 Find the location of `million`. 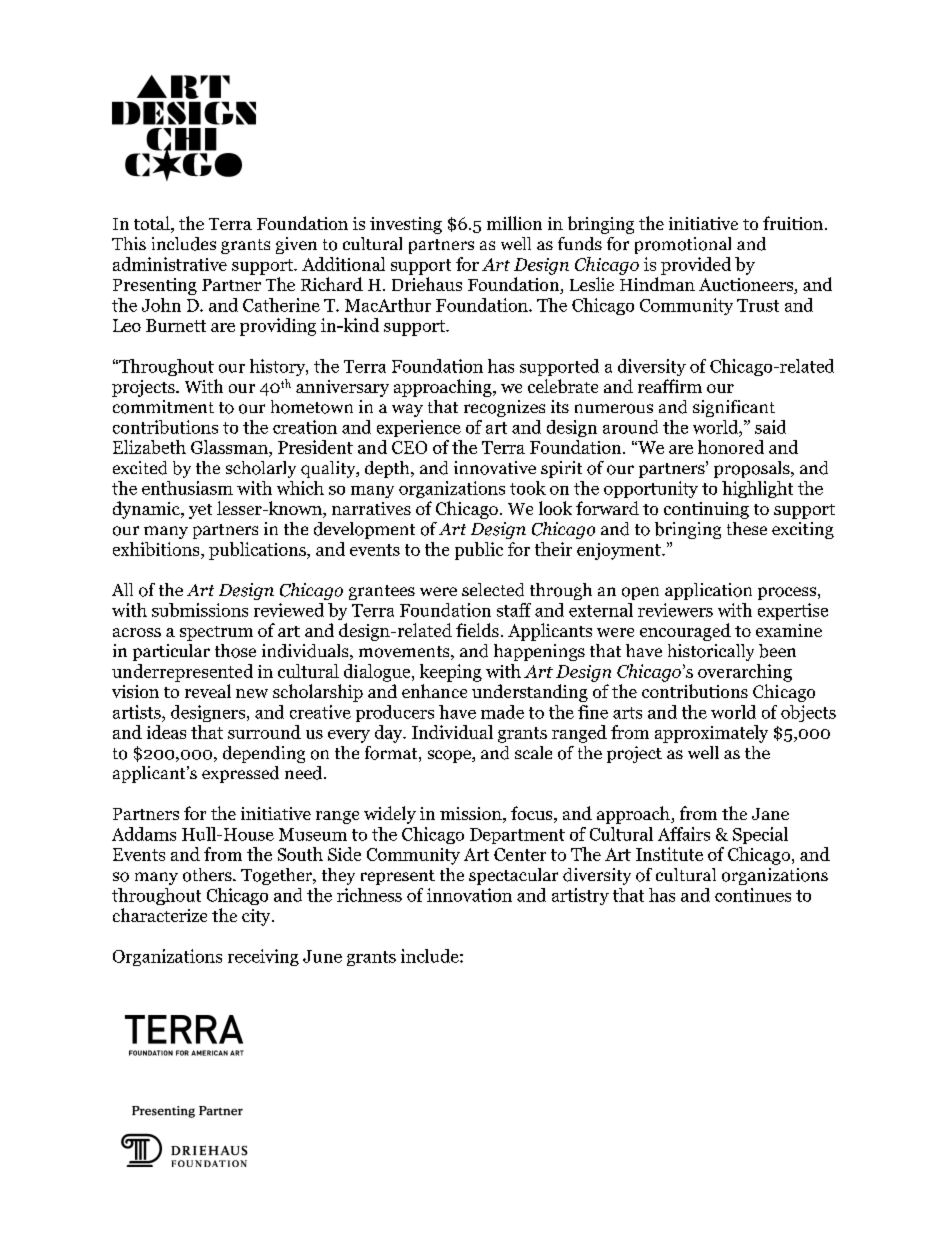

million is located at coordinates (514, 223).
